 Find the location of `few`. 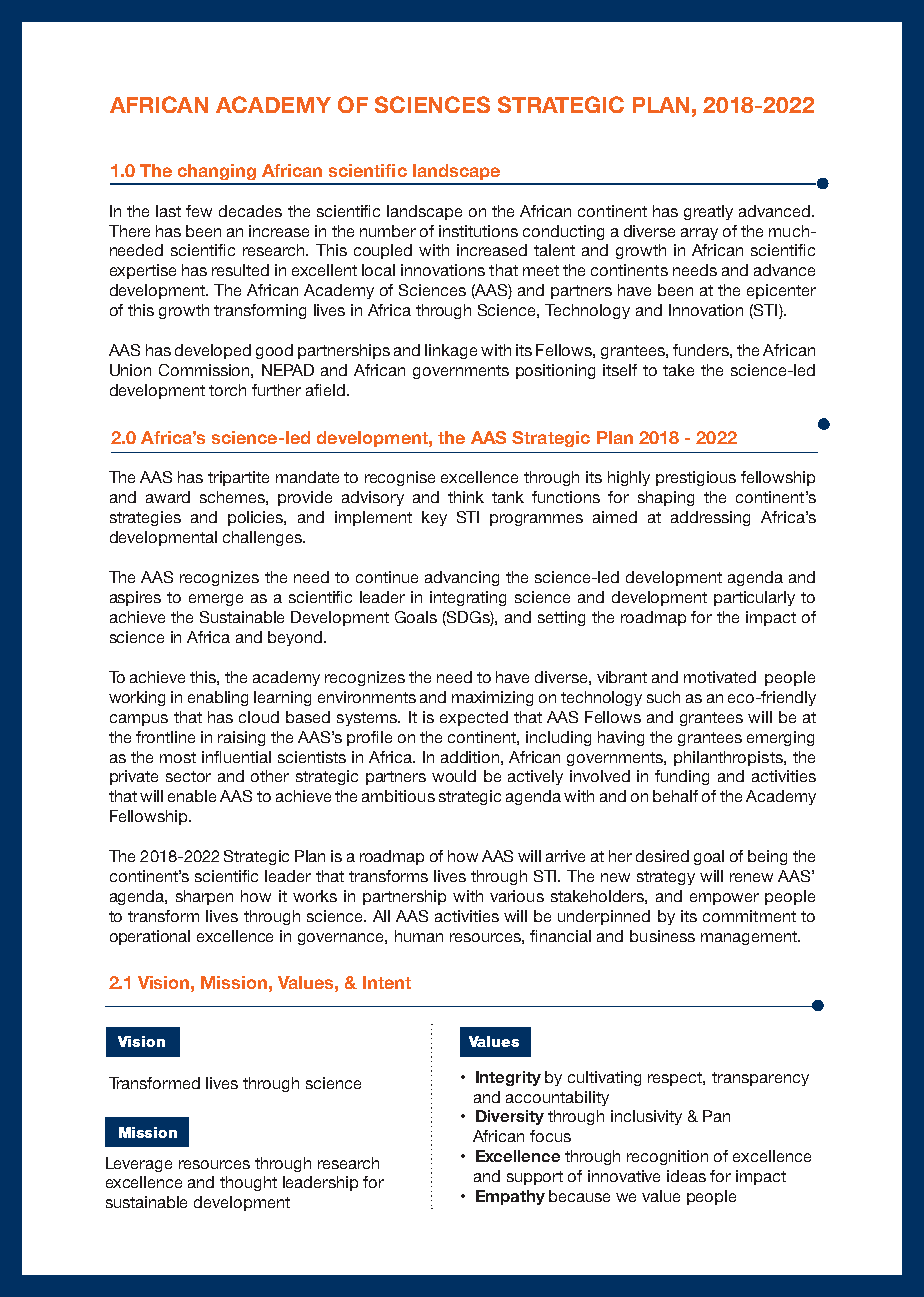

few is located at coordinates (199, 211).
